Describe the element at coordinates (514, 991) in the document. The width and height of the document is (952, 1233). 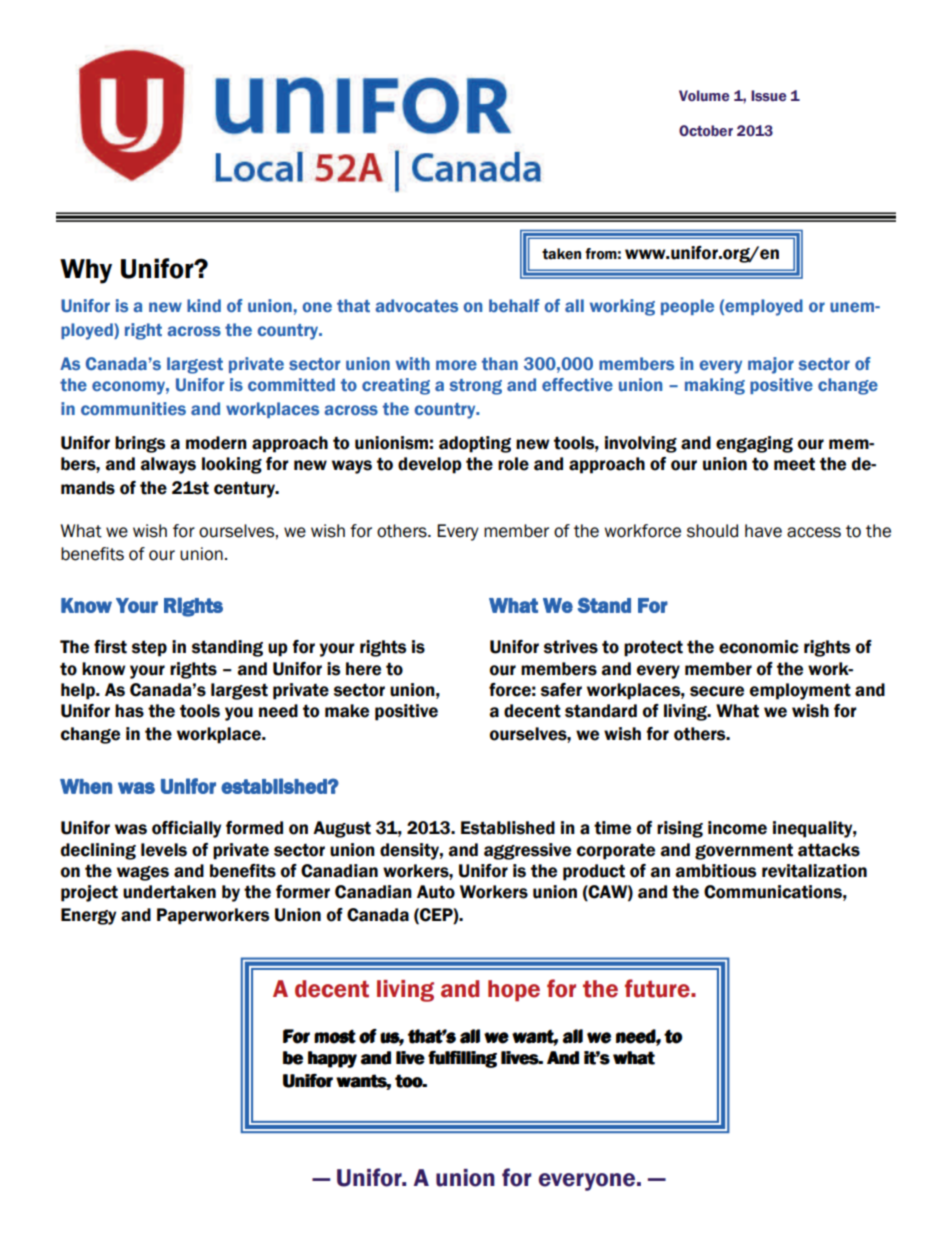
I see `hope` at that location.
